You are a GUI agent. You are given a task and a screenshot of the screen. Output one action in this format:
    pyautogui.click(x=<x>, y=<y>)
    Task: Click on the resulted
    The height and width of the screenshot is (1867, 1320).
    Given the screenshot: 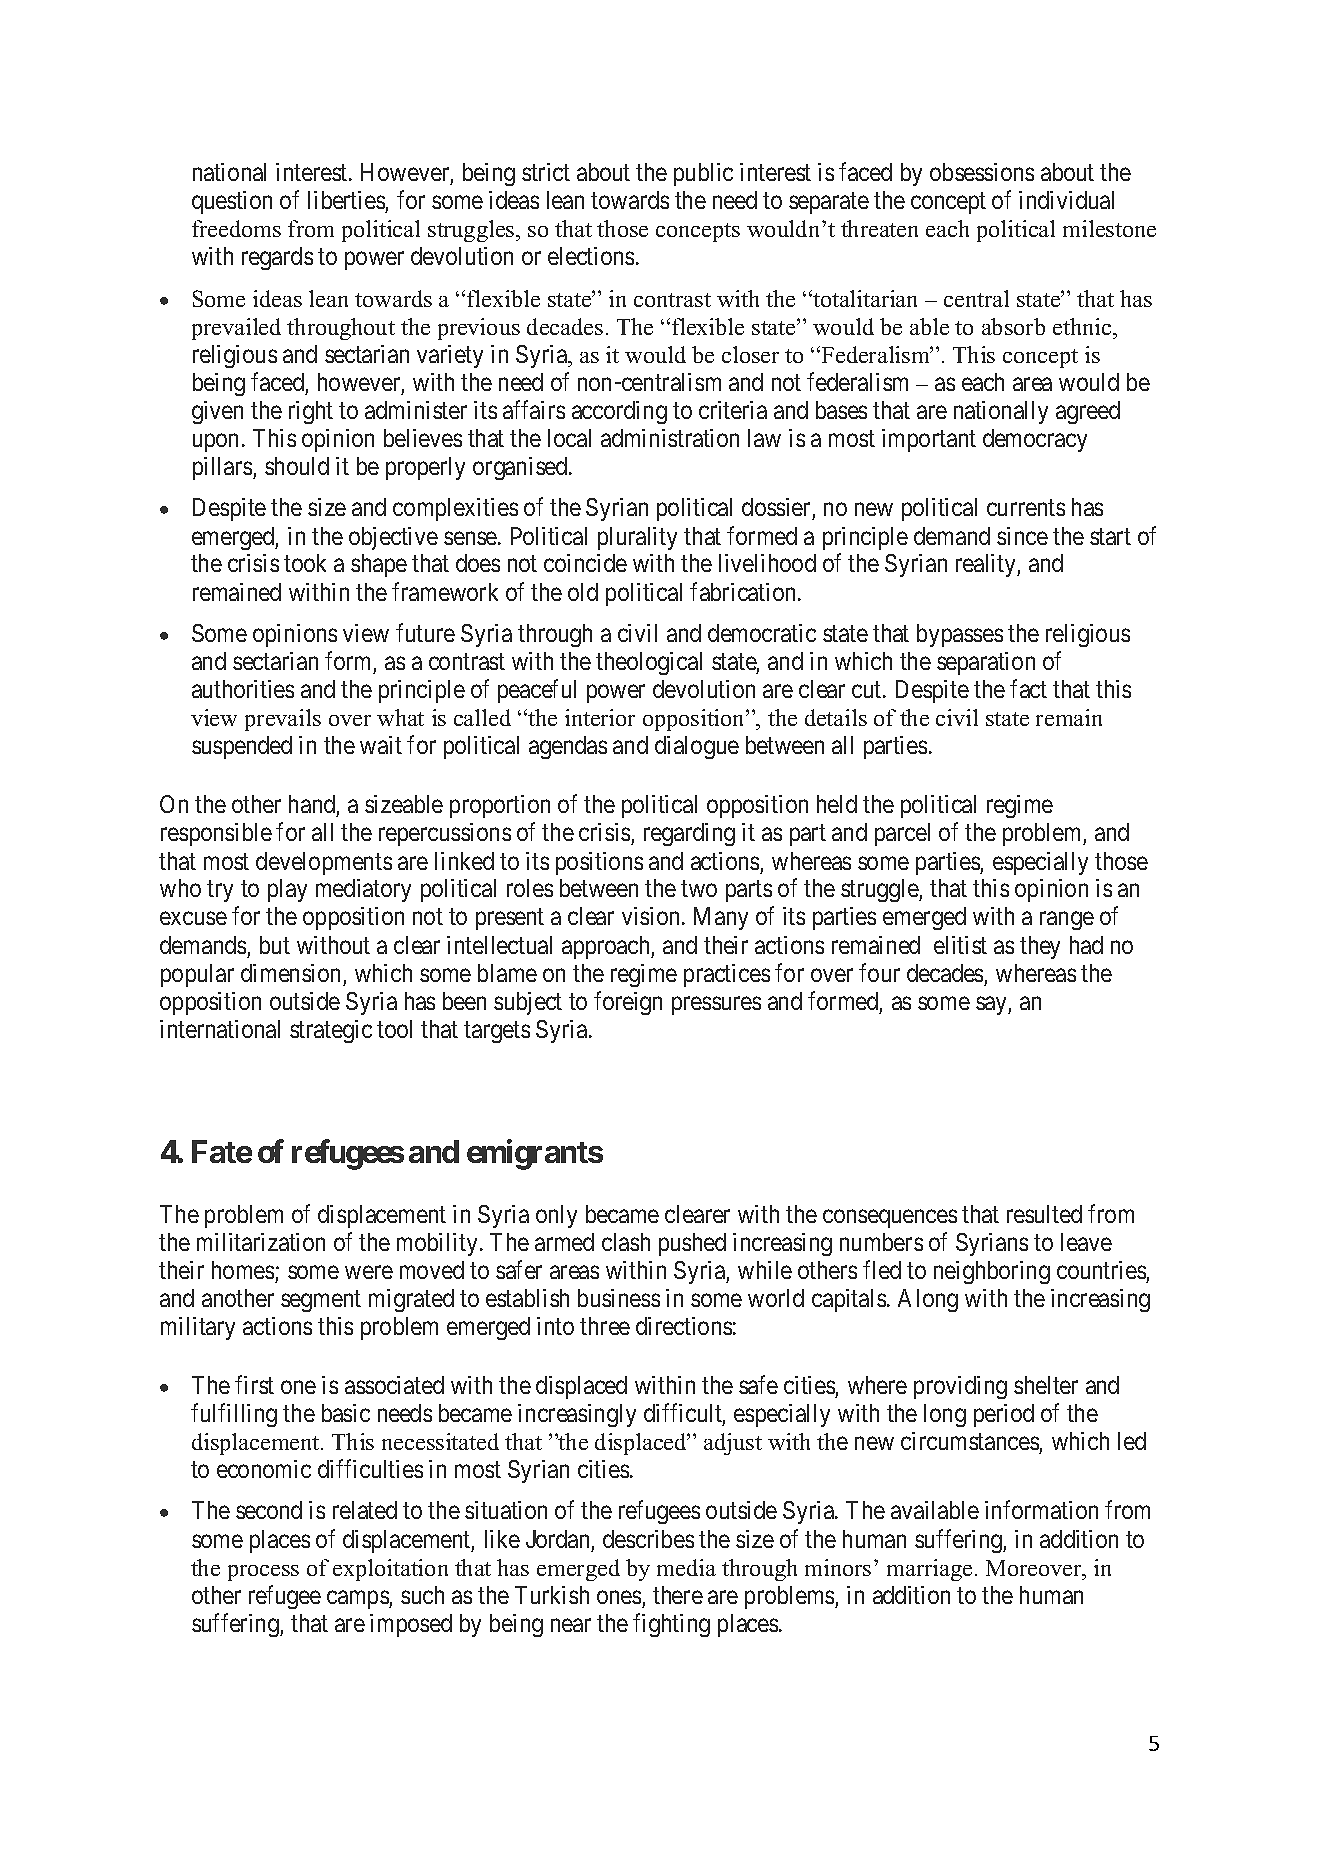 What is the action you would take?
    pyautogui.click(x=1044, y=1214)
